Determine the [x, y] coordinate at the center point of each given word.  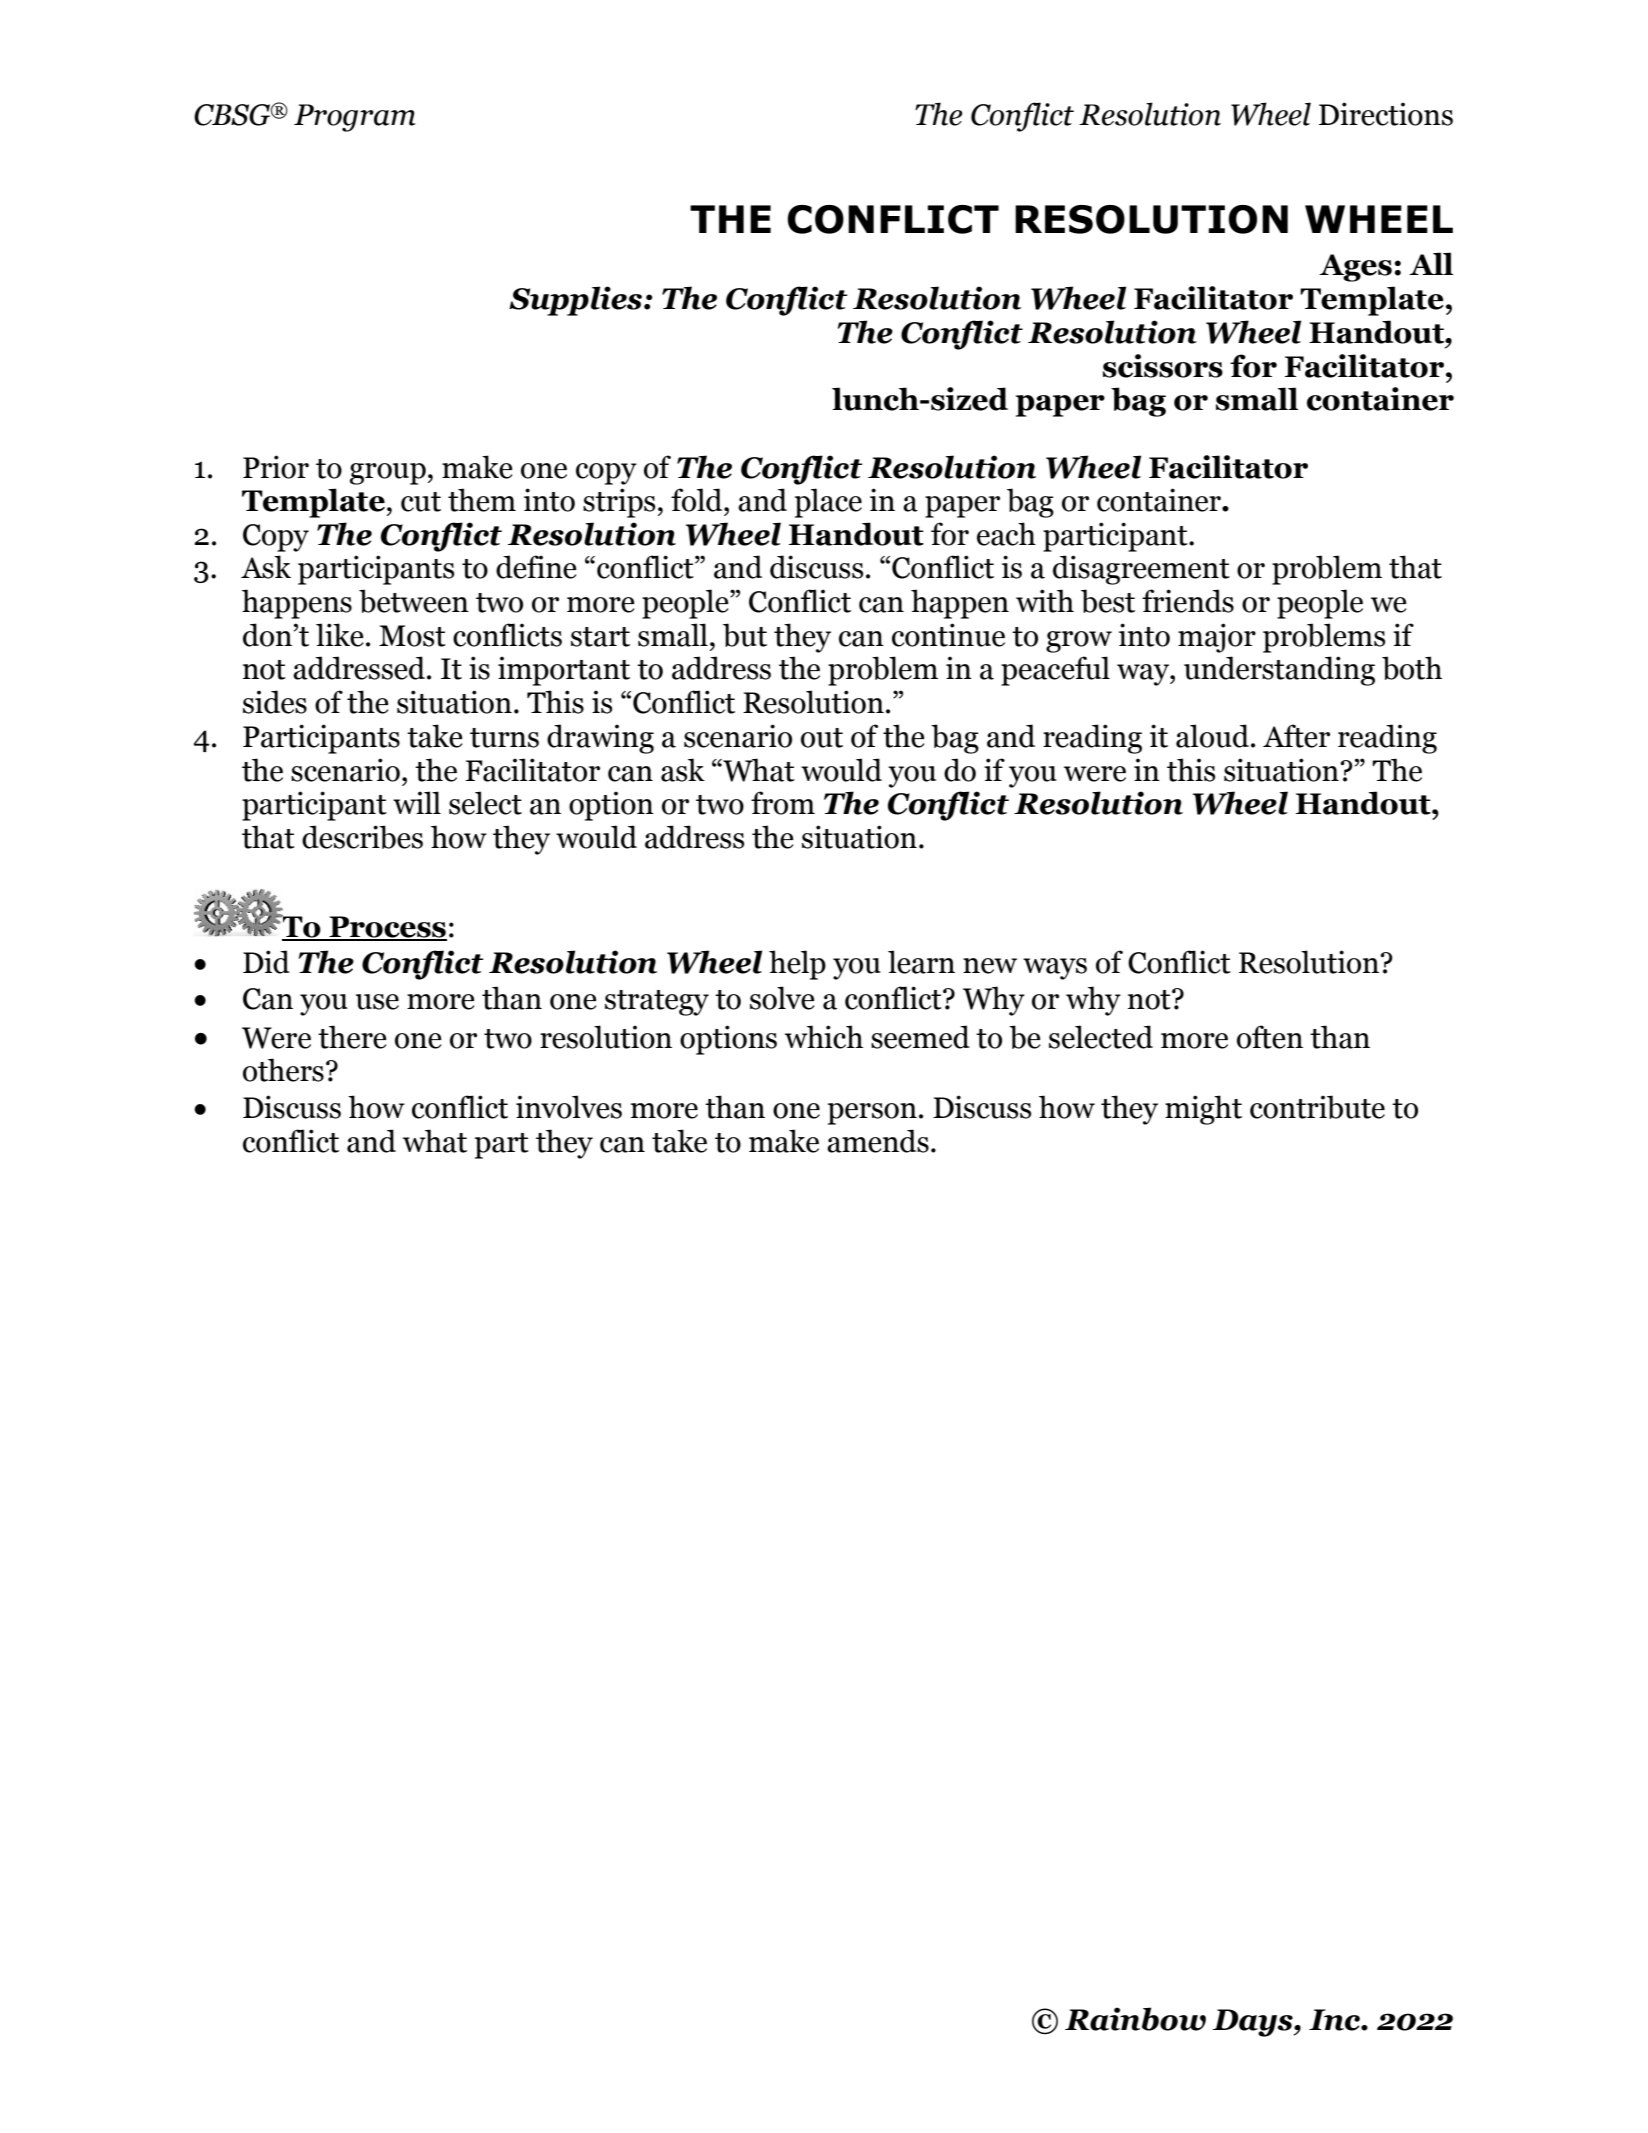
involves [569, 1107]
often [1270, 1037]
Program [355, 118]
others [283, 1070]
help [797, 965]
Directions [1386, 114]
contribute [1317, 1107]
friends [1188, 601]
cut [421, 502]
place [828, 503]
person [872, 1114]
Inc [1335, 2020]
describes [362, 837]
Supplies [577, 301]
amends [878, 1141]
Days [1254, 2023]
